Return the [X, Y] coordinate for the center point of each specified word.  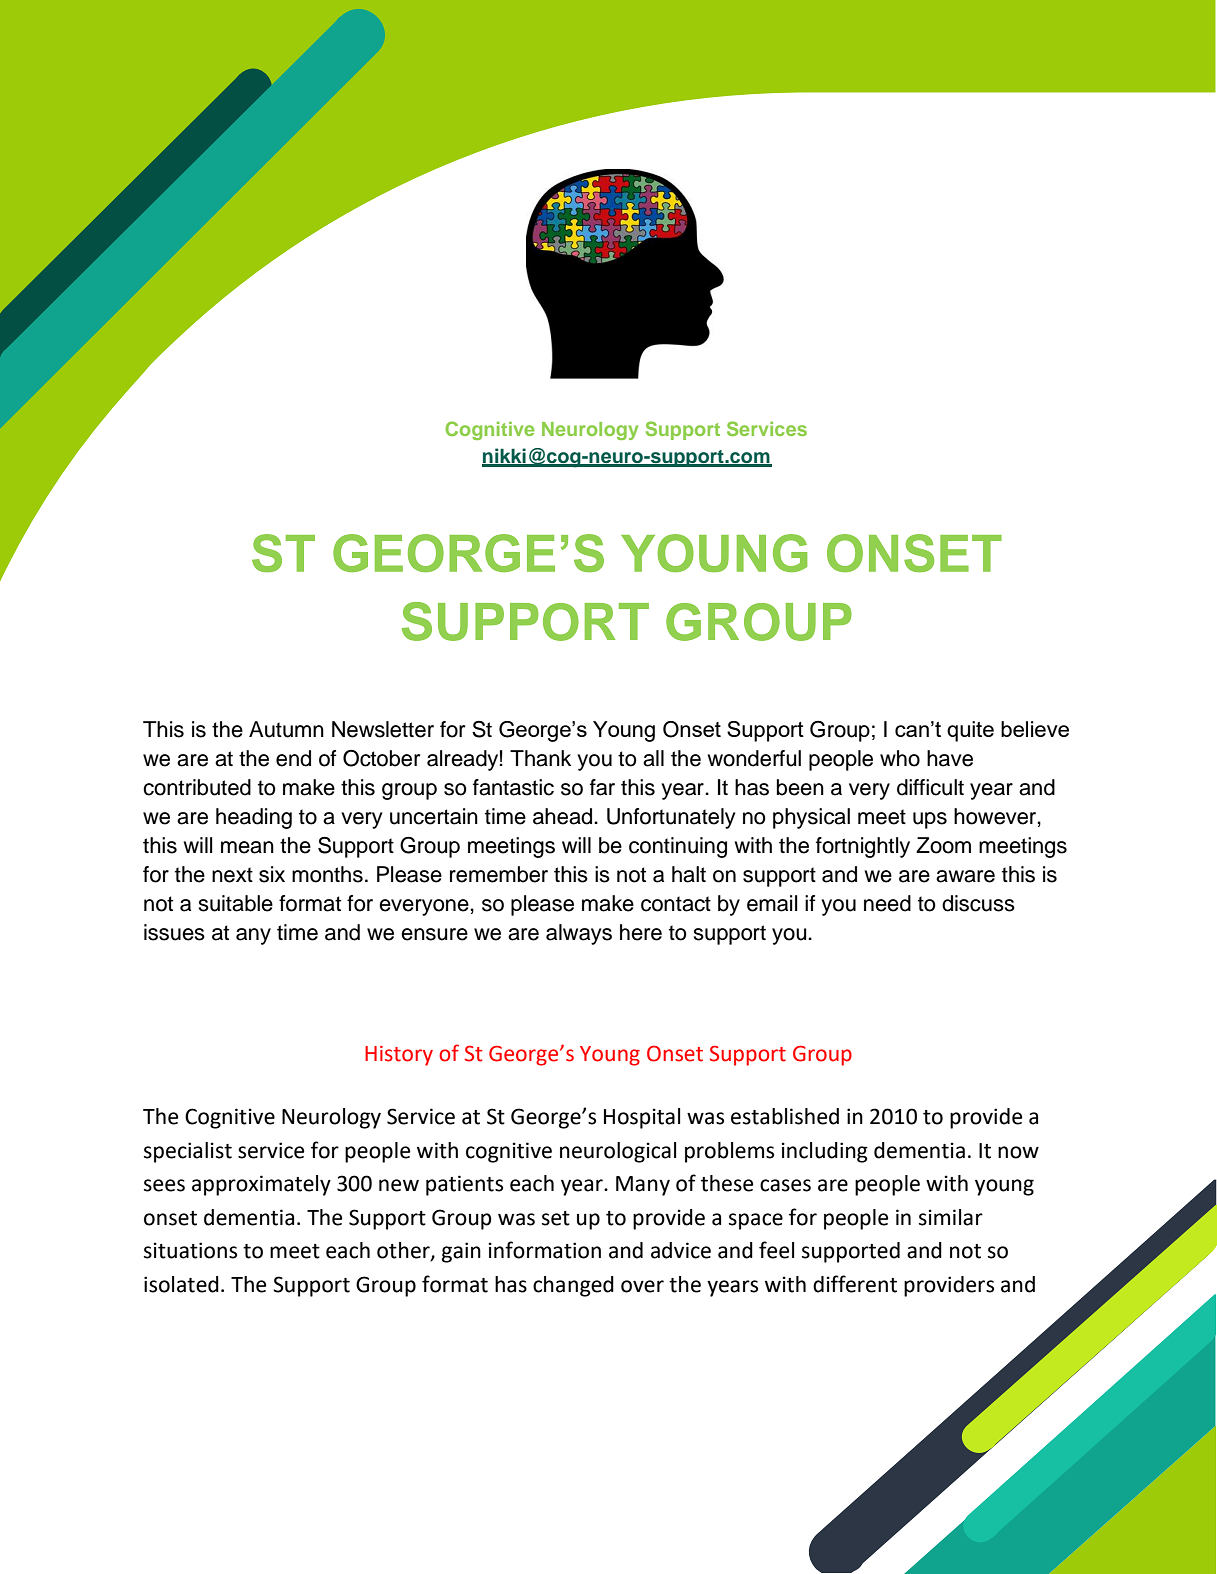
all [653, 758]
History [399, 1056]
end [293, 758]
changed [573, 1286]
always [579, 934]
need [887, 903]
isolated [181, 1284]
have [950, 758]
